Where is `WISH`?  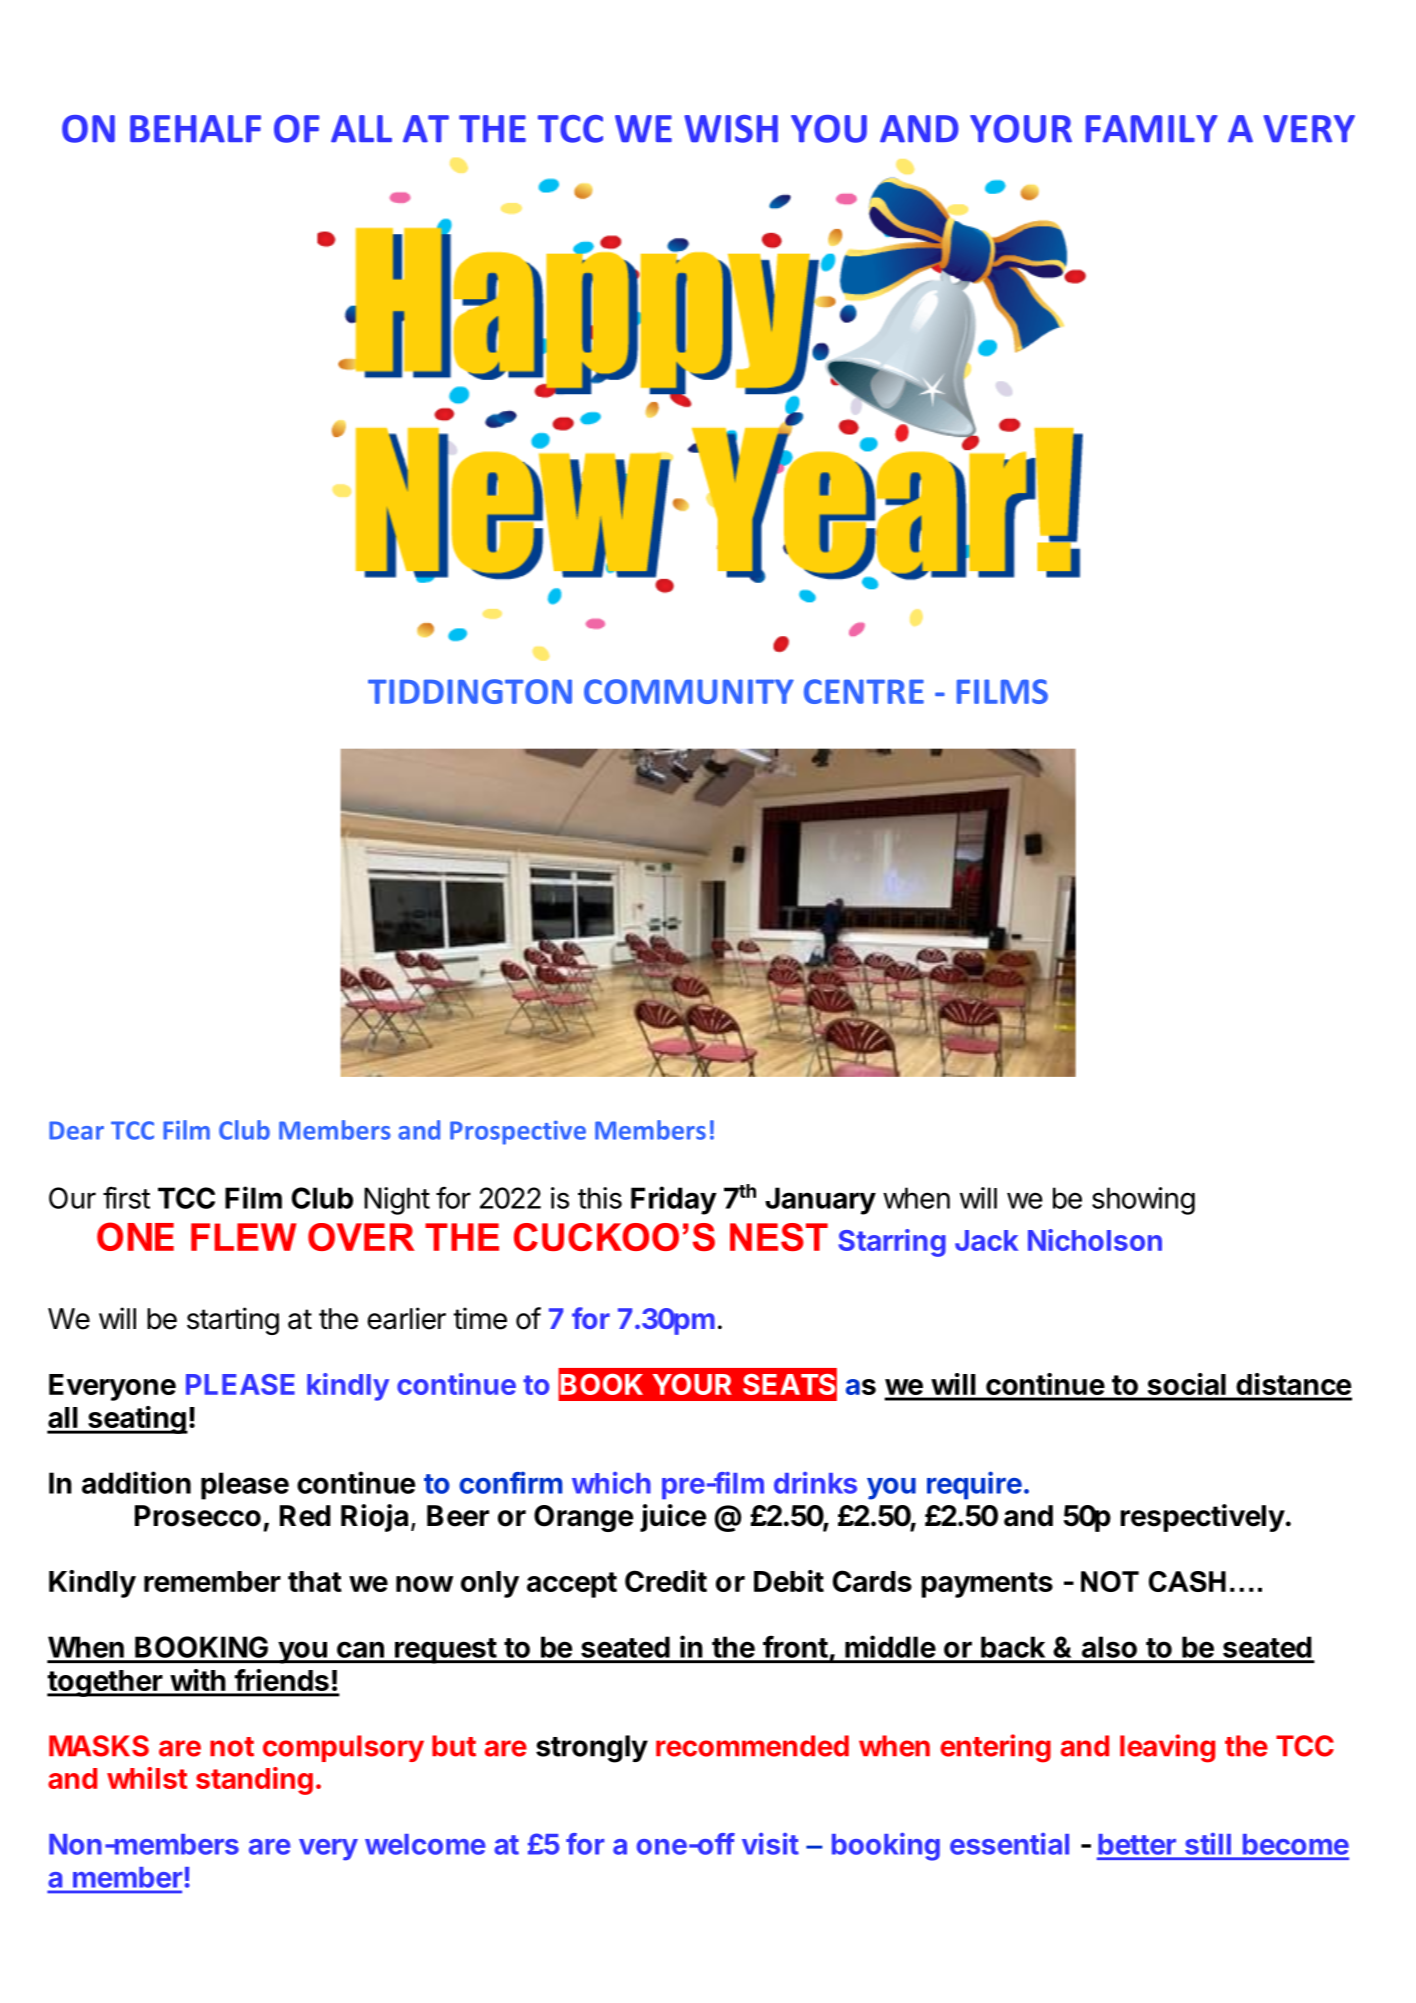
WISH is located at coordinates (731, 129).
